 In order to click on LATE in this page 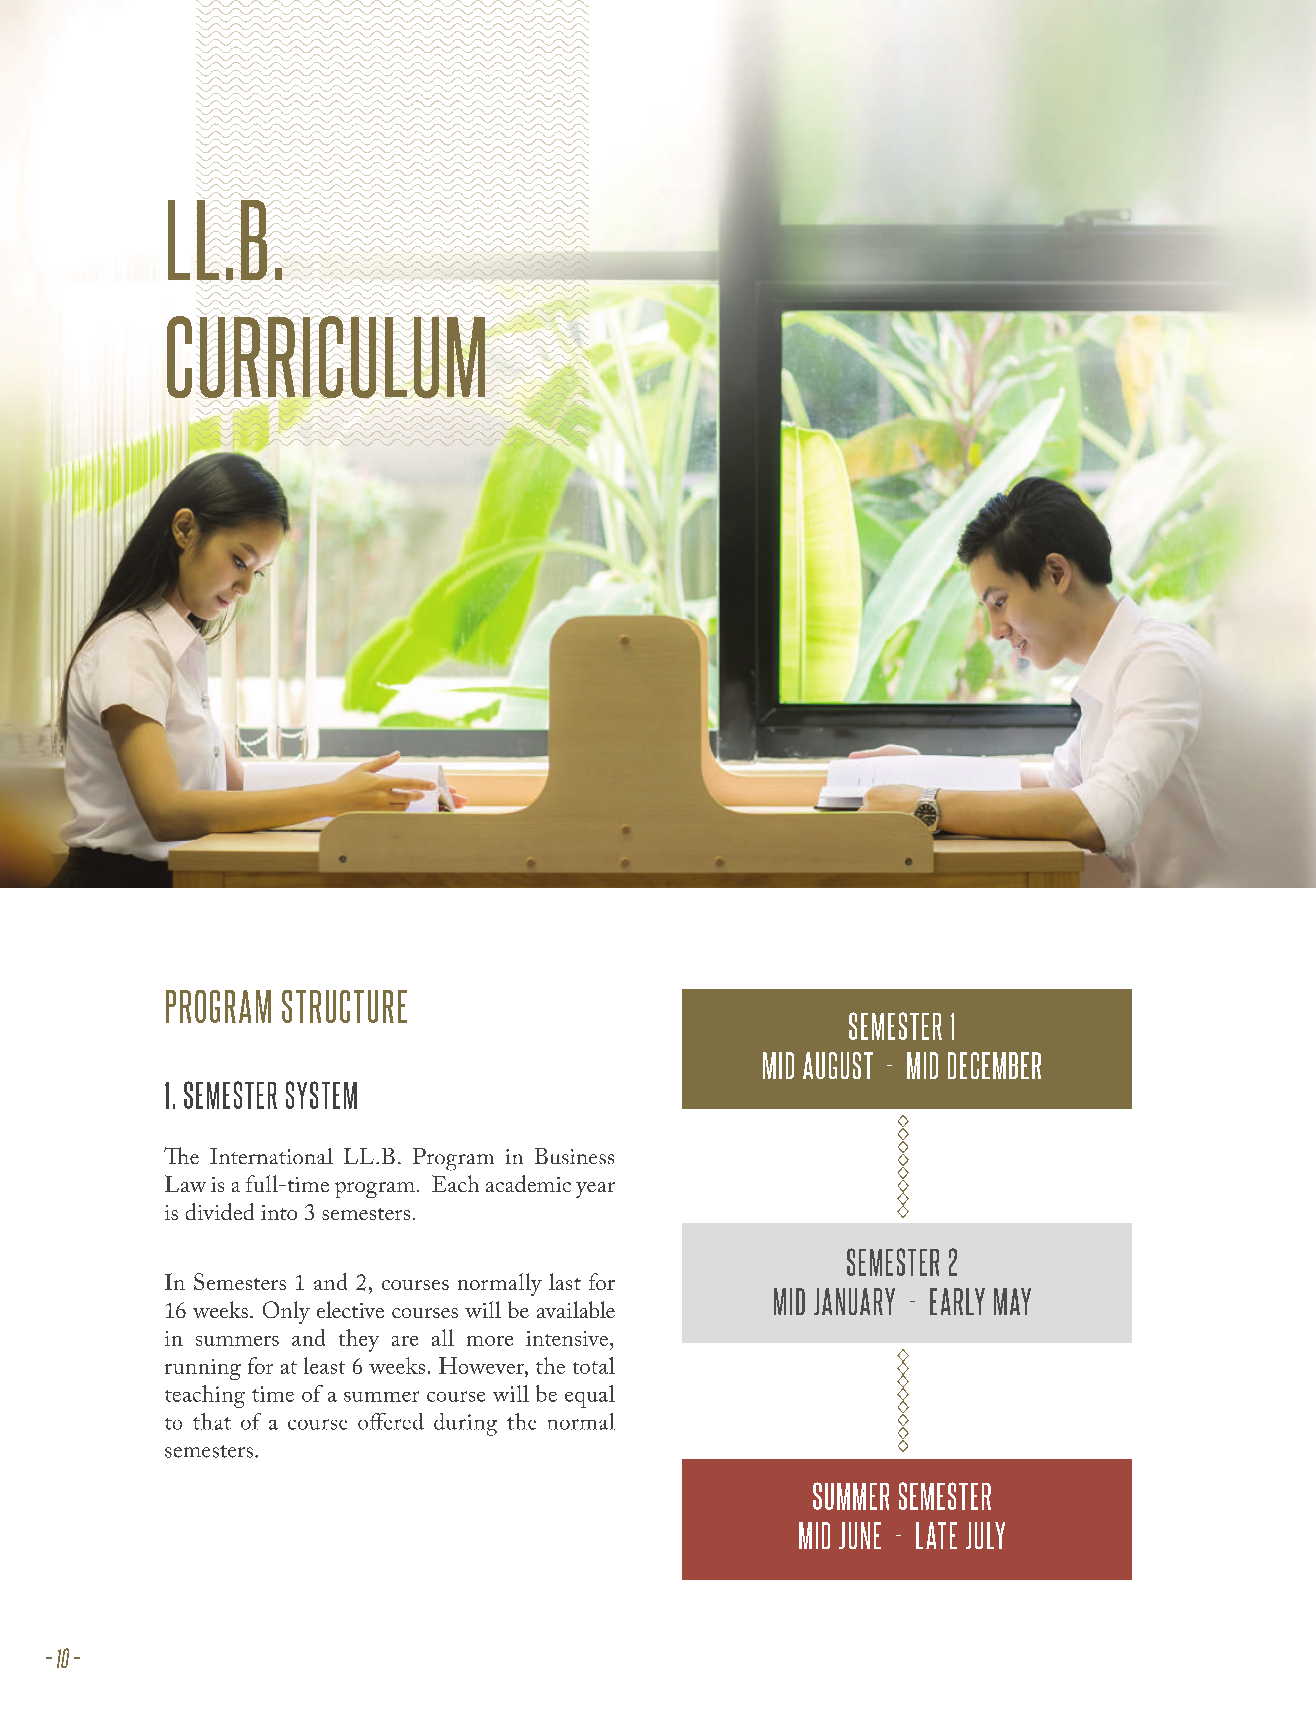, I will do `click(936, 1535)`.
